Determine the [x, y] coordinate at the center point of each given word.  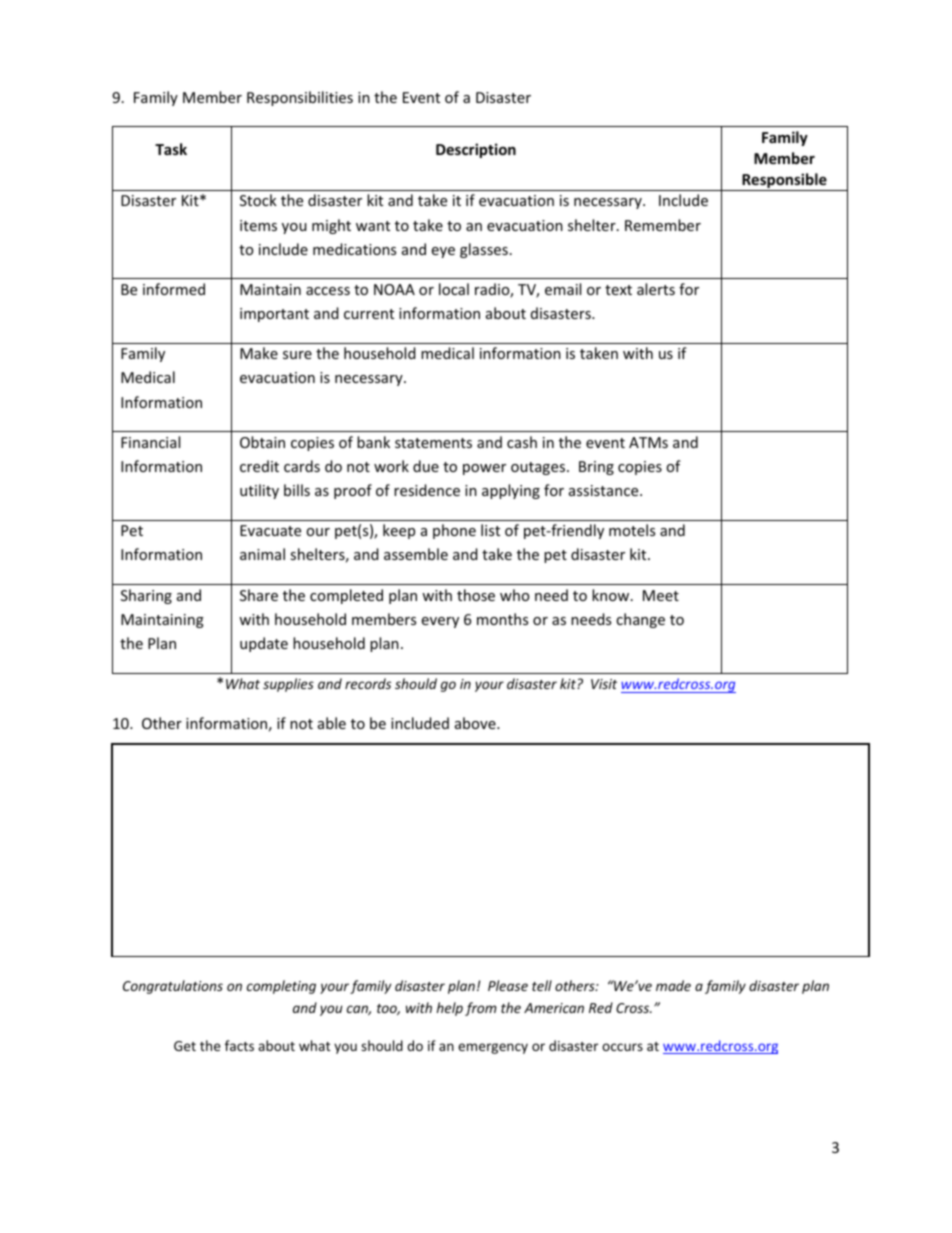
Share [259, 595]
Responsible [784, 182]
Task [171, 149]
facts [239, 1045]
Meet [661, 595]
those [476, 595]
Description [476, 150]
